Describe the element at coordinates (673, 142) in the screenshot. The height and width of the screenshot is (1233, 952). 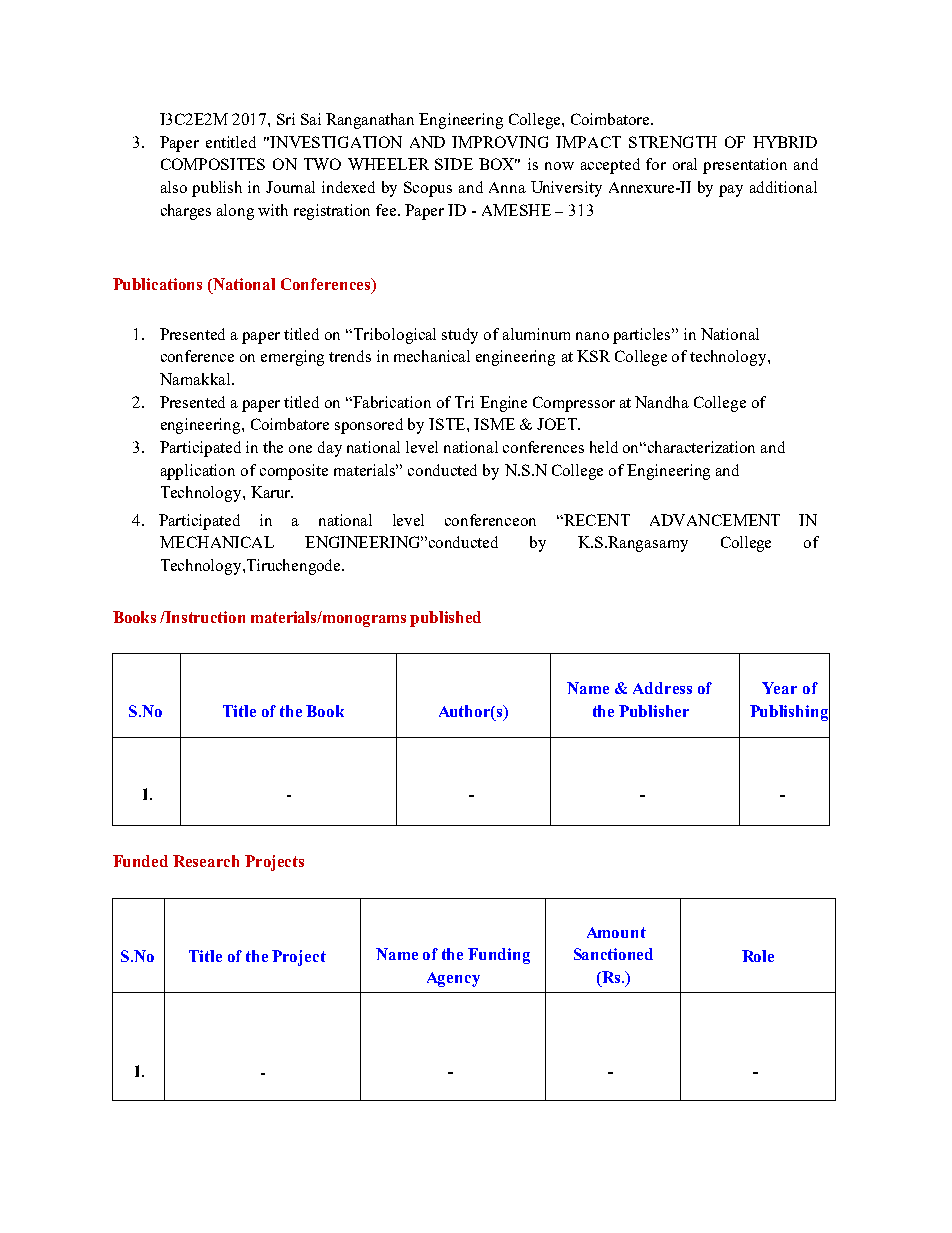
I see `STRENGTH` at that location.
